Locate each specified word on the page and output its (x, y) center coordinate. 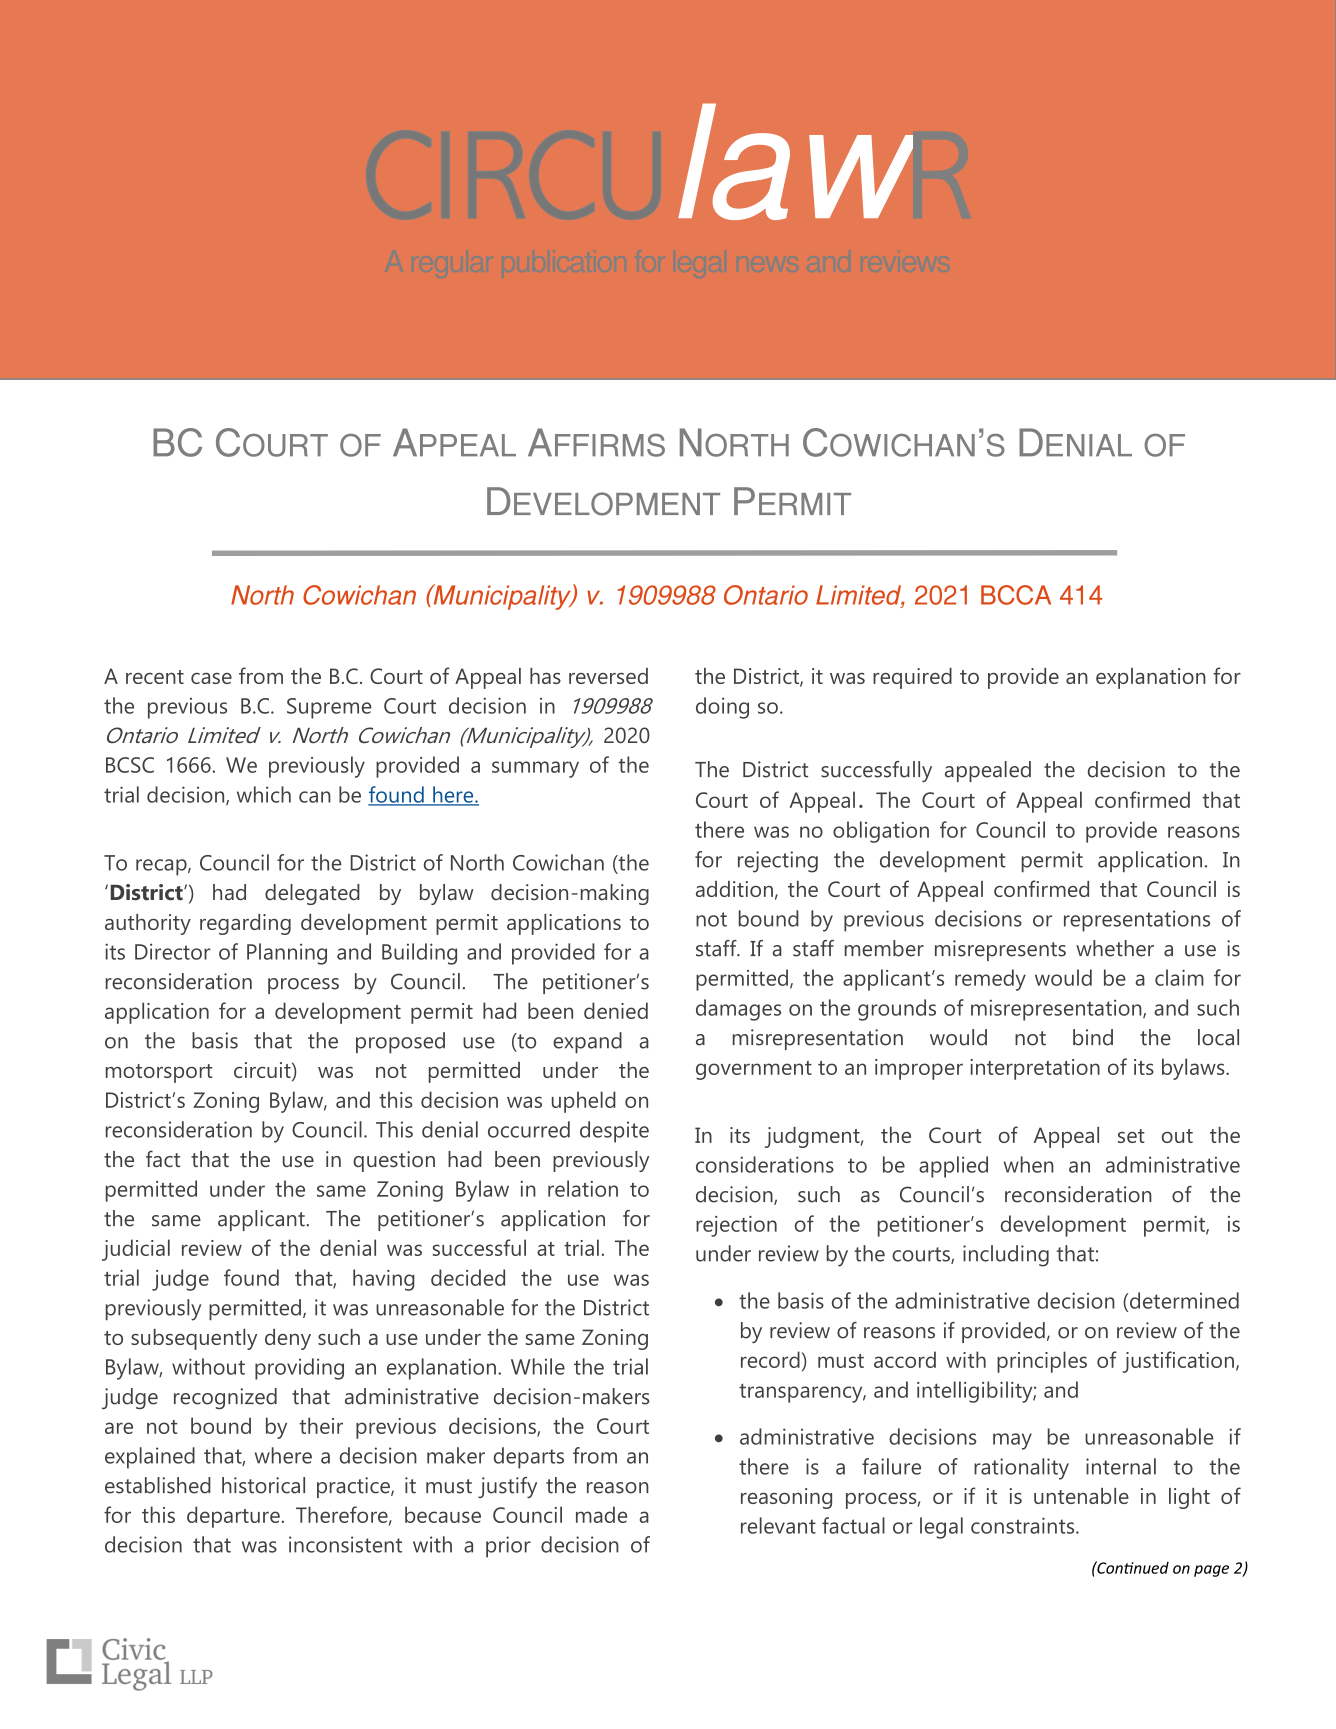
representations (1137, 921)
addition (734, 889)
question (394, 1161)
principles (1042, 1362)
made (601, 1514)
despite (614, 1132)
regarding (245, 924)
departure (233, 1517)
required (912, 678)
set (1131, 1136)
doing (722, 708)
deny (288, 1339)
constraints (1024, 1525)
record (770, 1359)
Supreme (329, 708)
